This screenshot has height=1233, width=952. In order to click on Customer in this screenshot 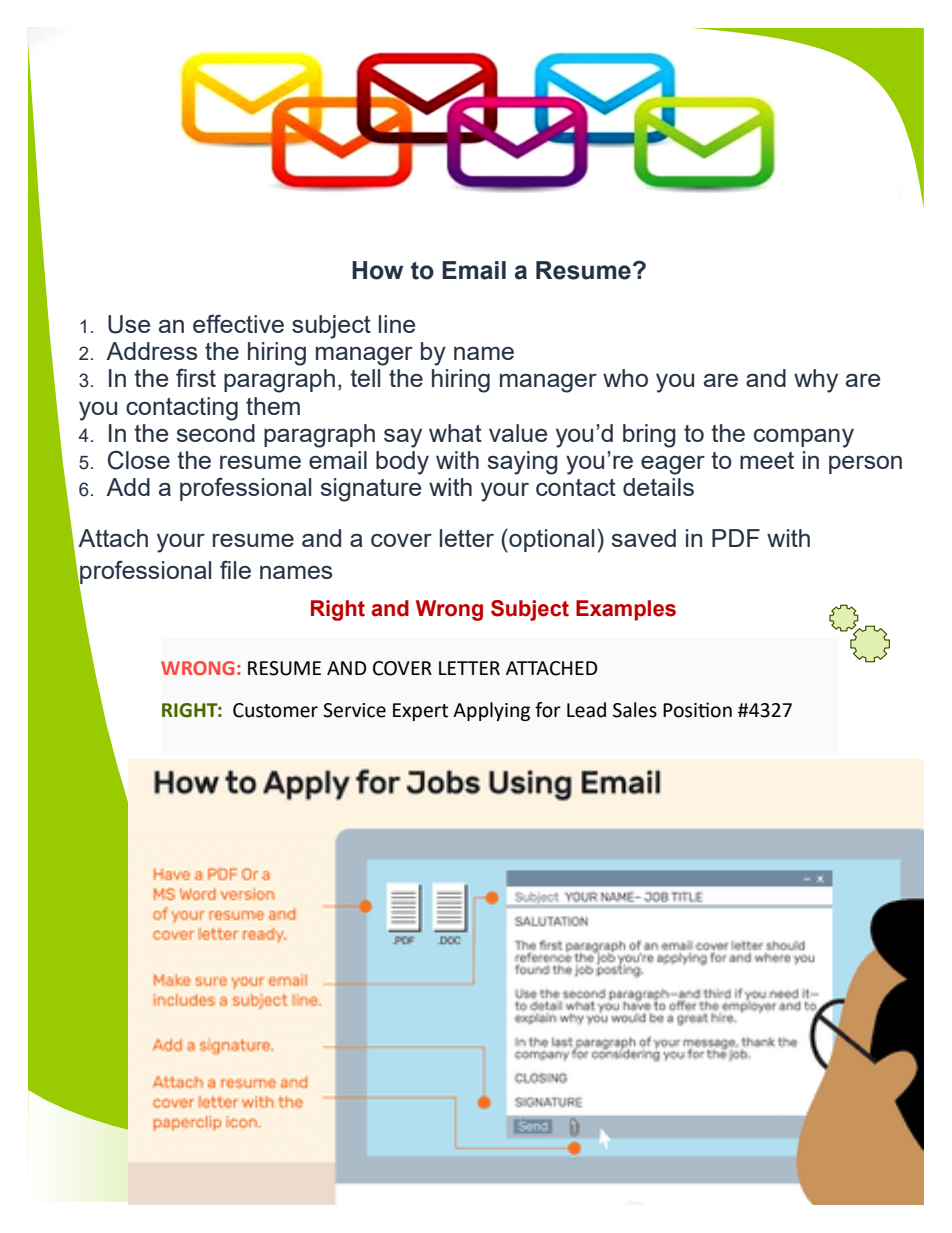, I will do `click(275, 710)`.
